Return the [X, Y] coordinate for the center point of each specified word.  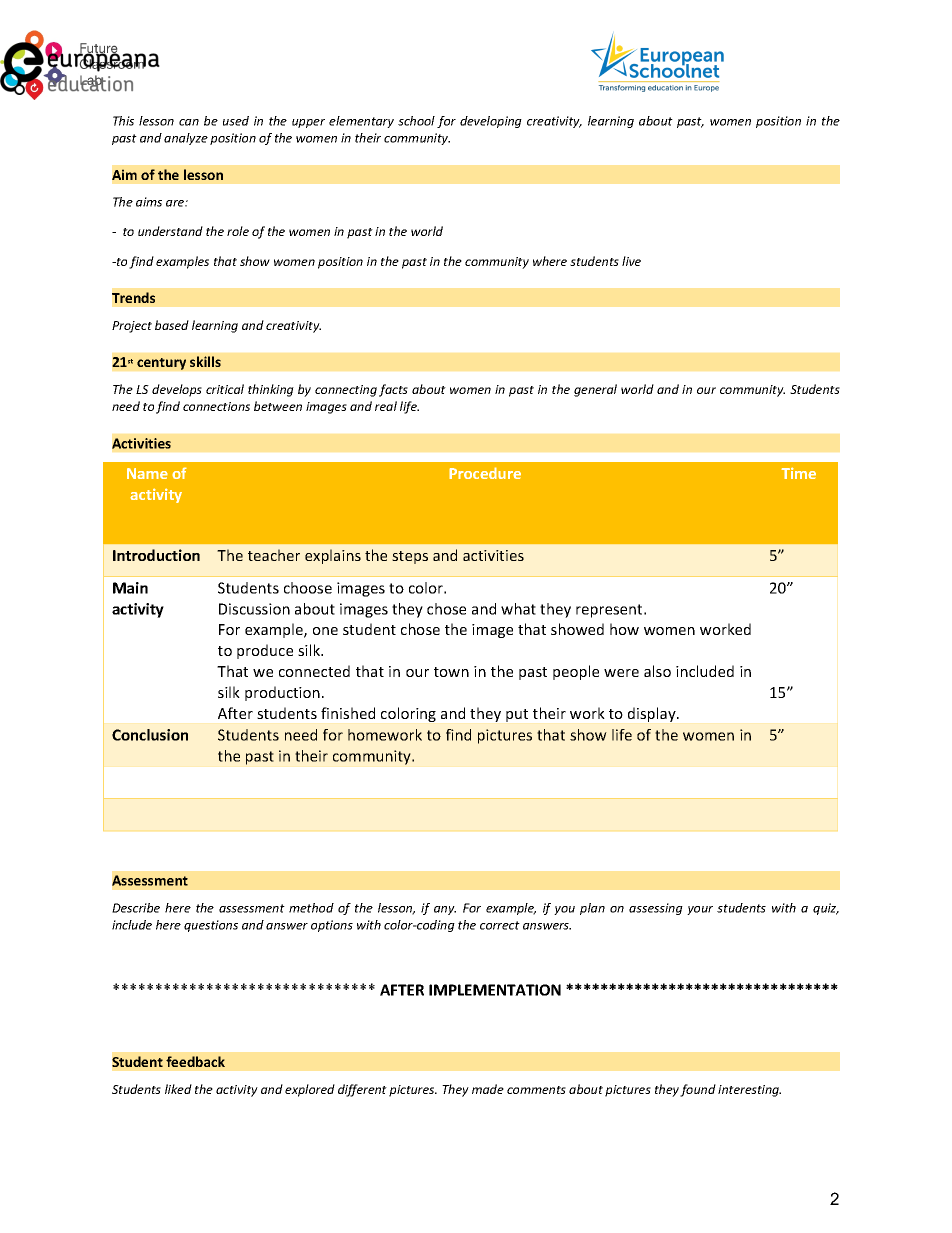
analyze [186, 139]
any [445, 910]
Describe [136, 908]
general [595, 390]
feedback [195, 1061]
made [488, 1089]
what [518, 609]
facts [393, 390]
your [700, 910]
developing [491, 122]
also [657, 671]
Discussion [254, 609]
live [631, 261]
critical [225, 389]
